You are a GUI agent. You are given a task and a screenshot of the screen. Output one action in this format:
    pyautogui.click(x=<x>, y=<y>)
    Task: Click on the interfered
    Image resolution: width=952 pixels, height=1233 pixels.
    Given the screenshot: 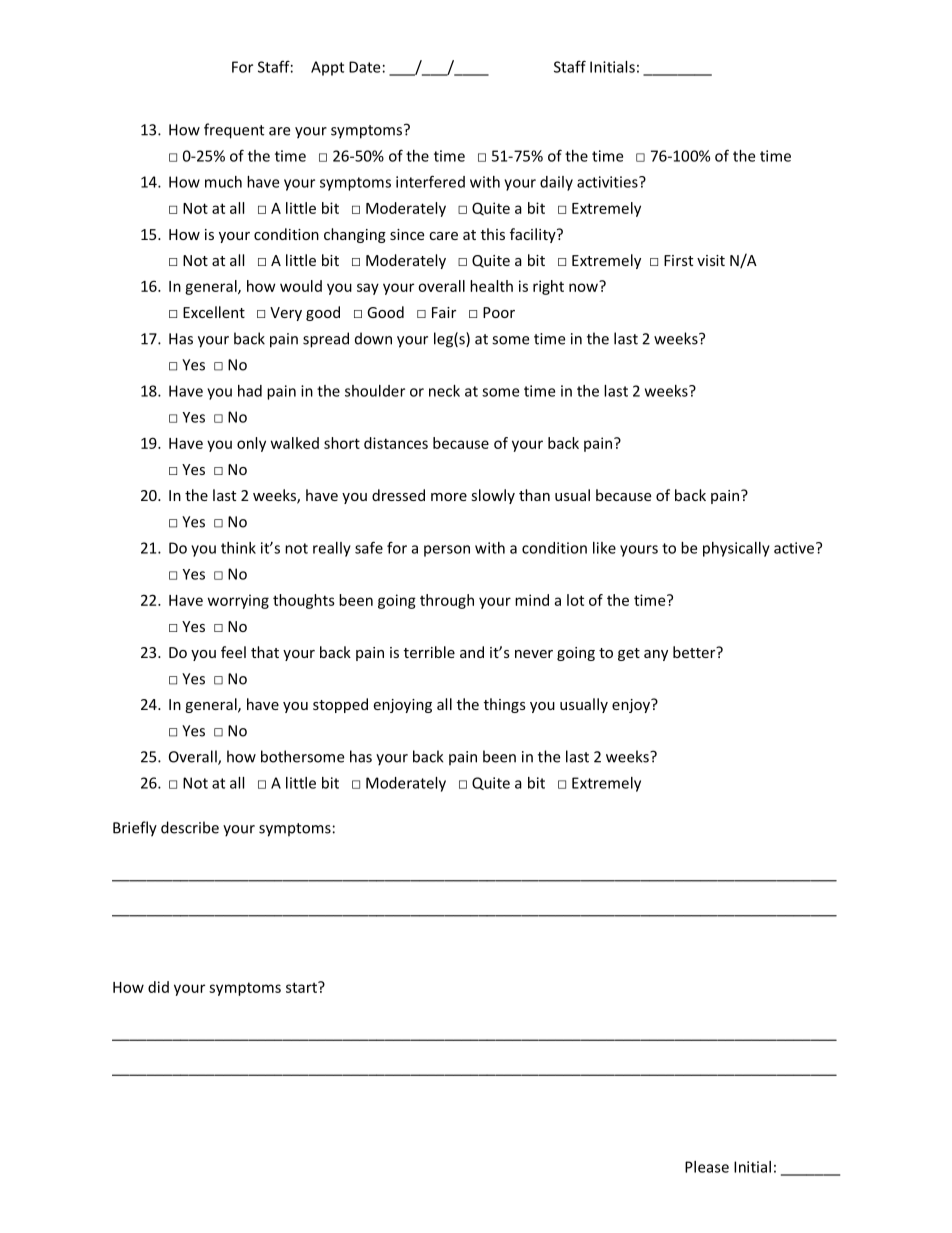 What is the action you would take?
    pyautogui.click(x=430, y=181)
